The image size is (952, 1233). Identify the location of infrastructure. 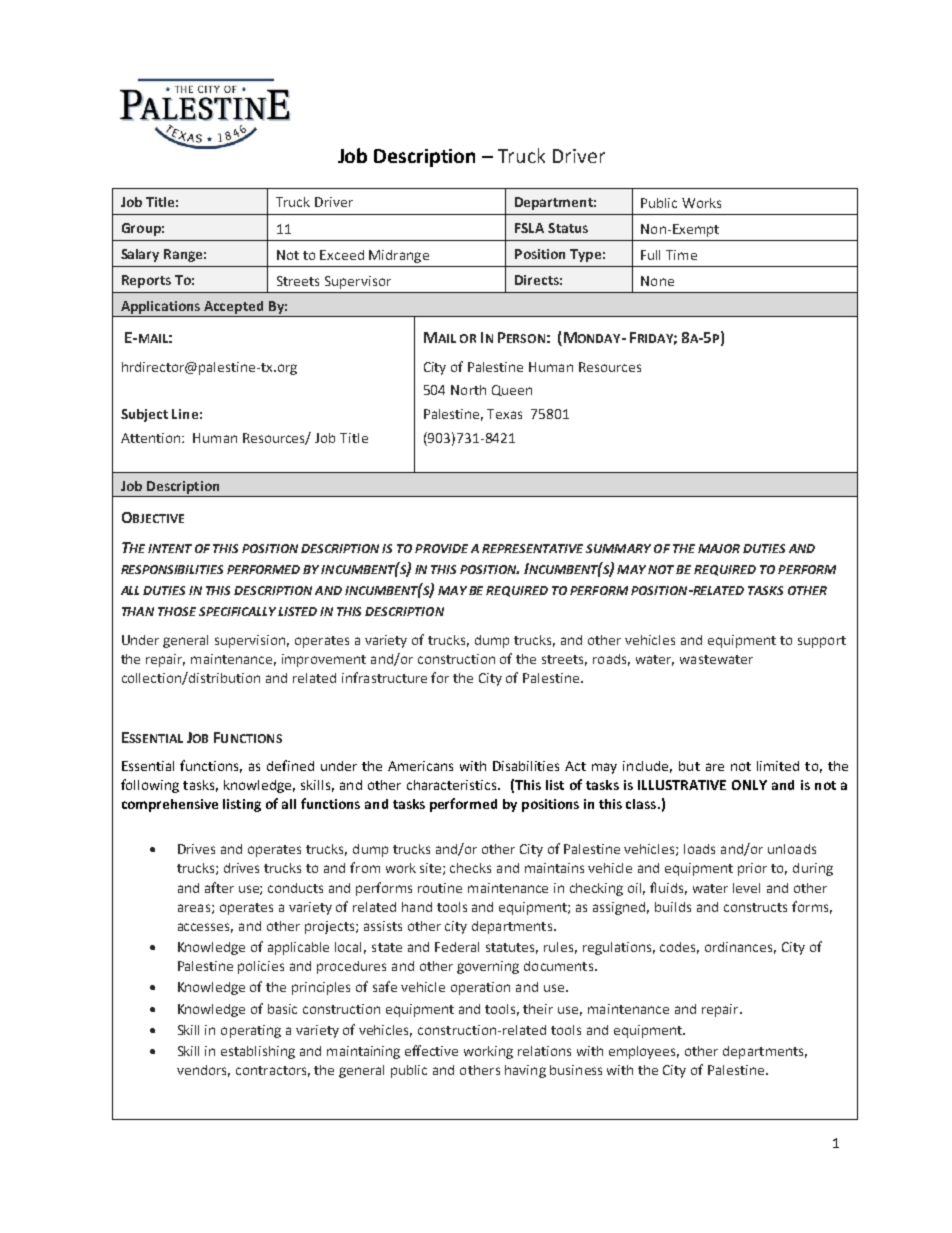
(384, 677).
